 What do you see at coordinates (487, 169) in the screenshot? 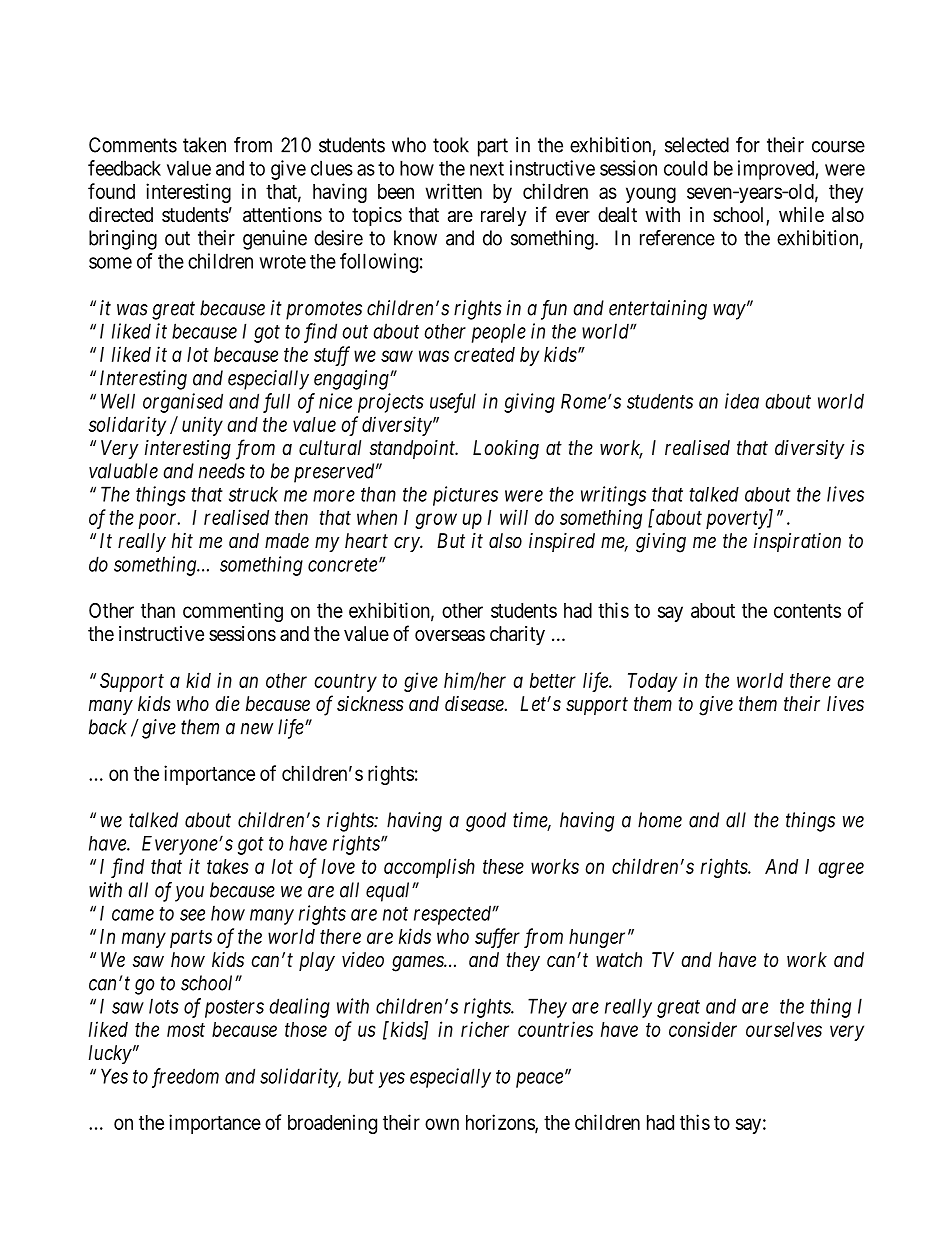
I see `next` at bounding box center [487, 169].
